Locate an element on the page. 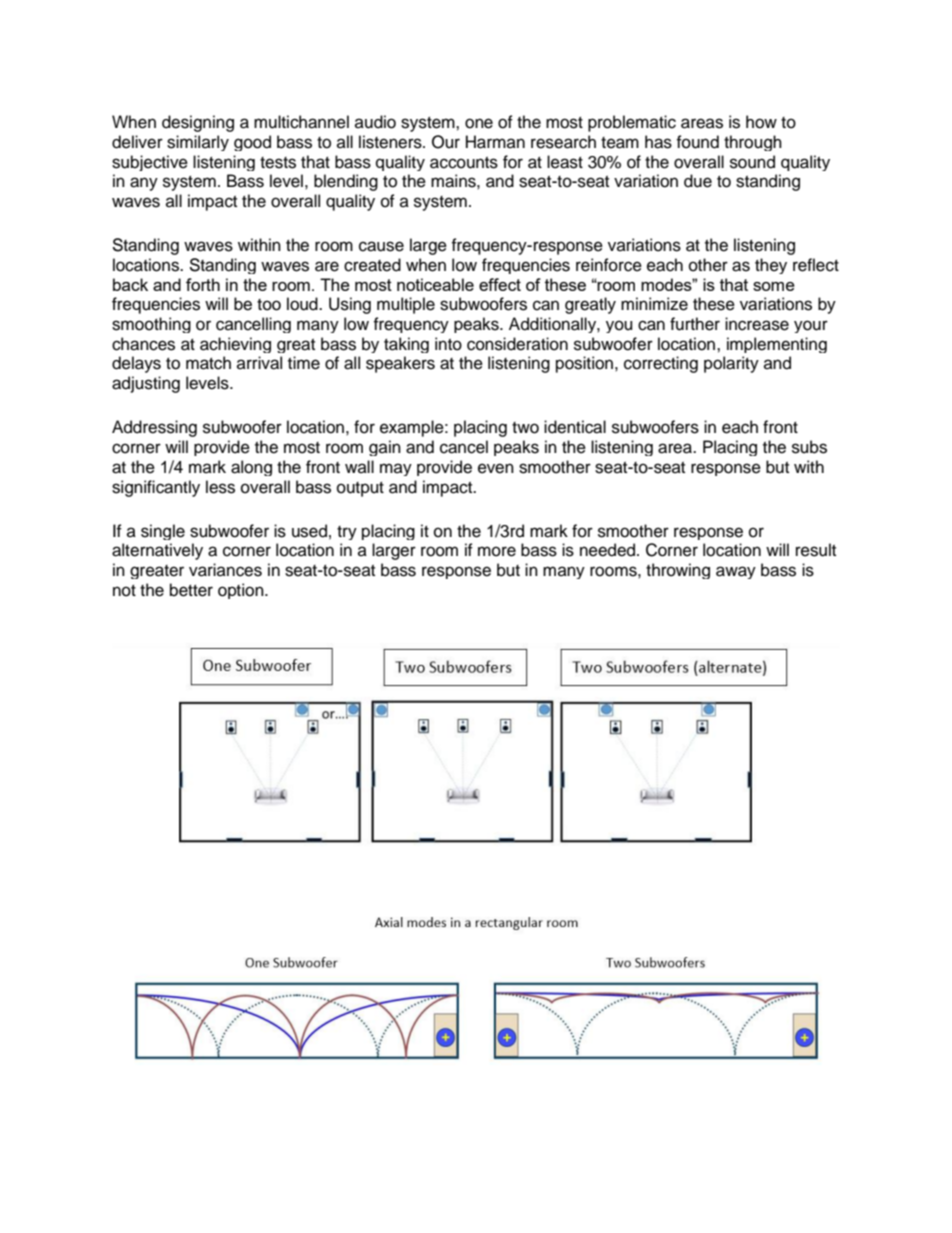  variances is located at coordinates (225, 570).
